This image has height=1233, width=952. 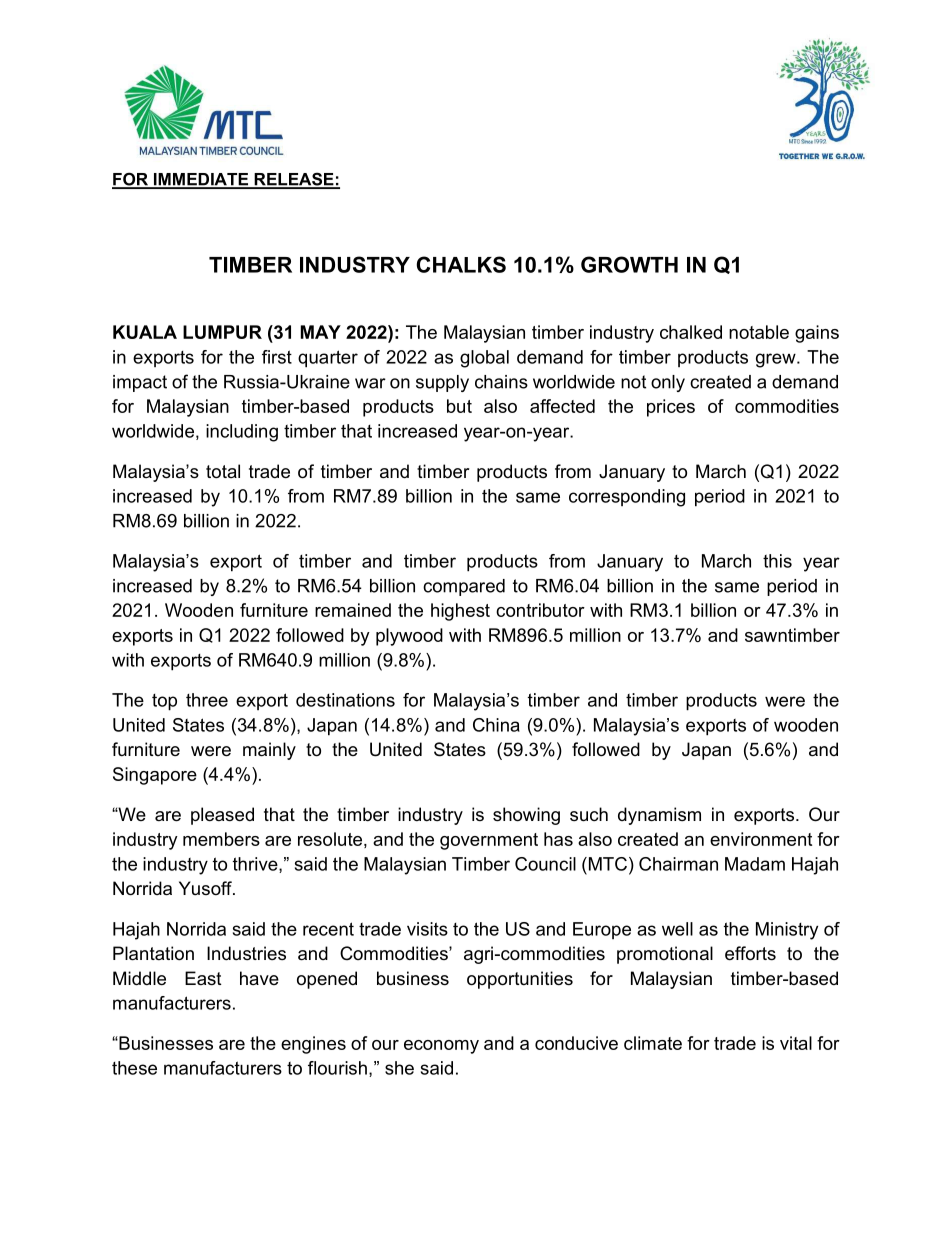 I want to click on environment, so click(x=761, y=839).
